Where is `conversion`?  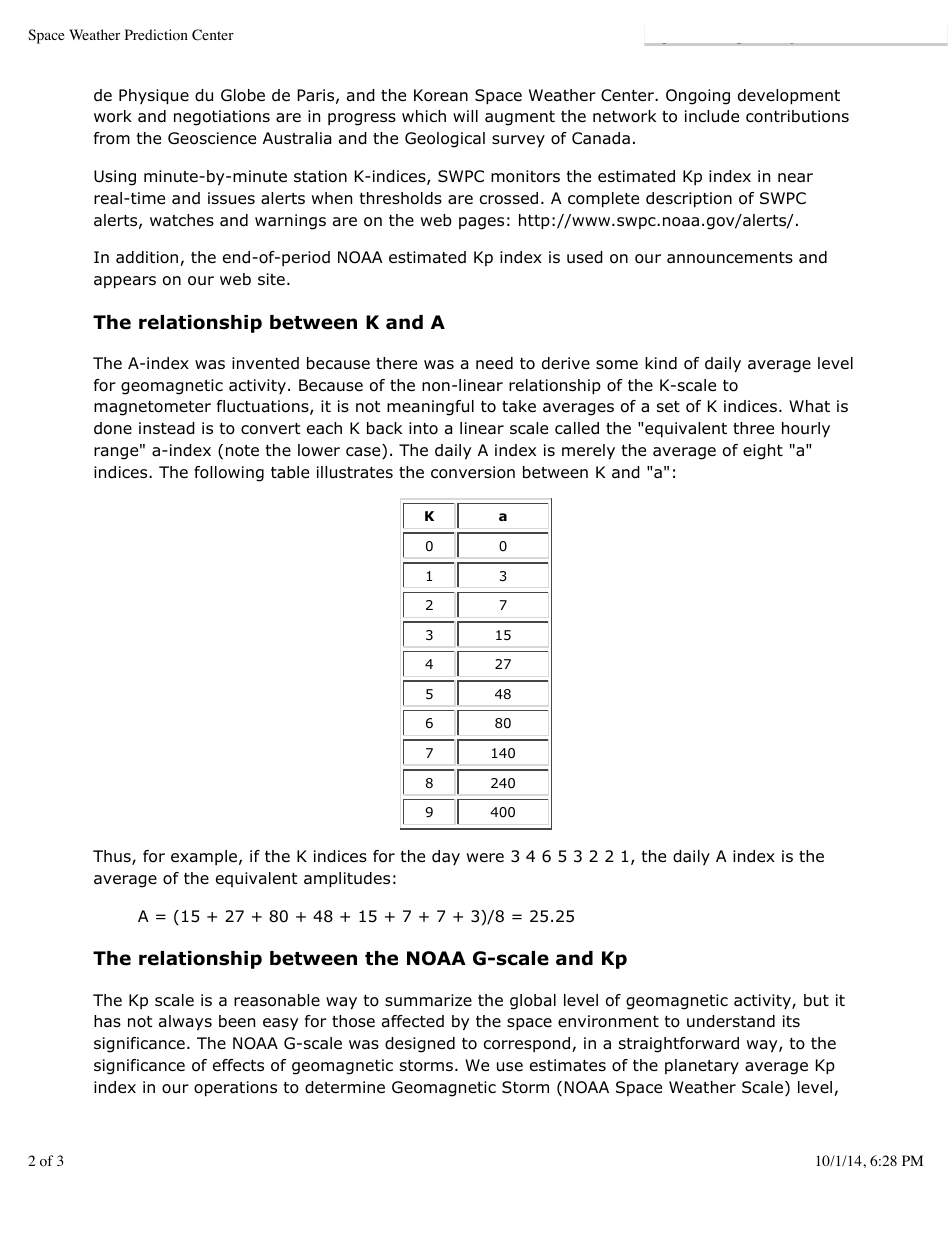
conversion is located at coordinates (473, 472).
